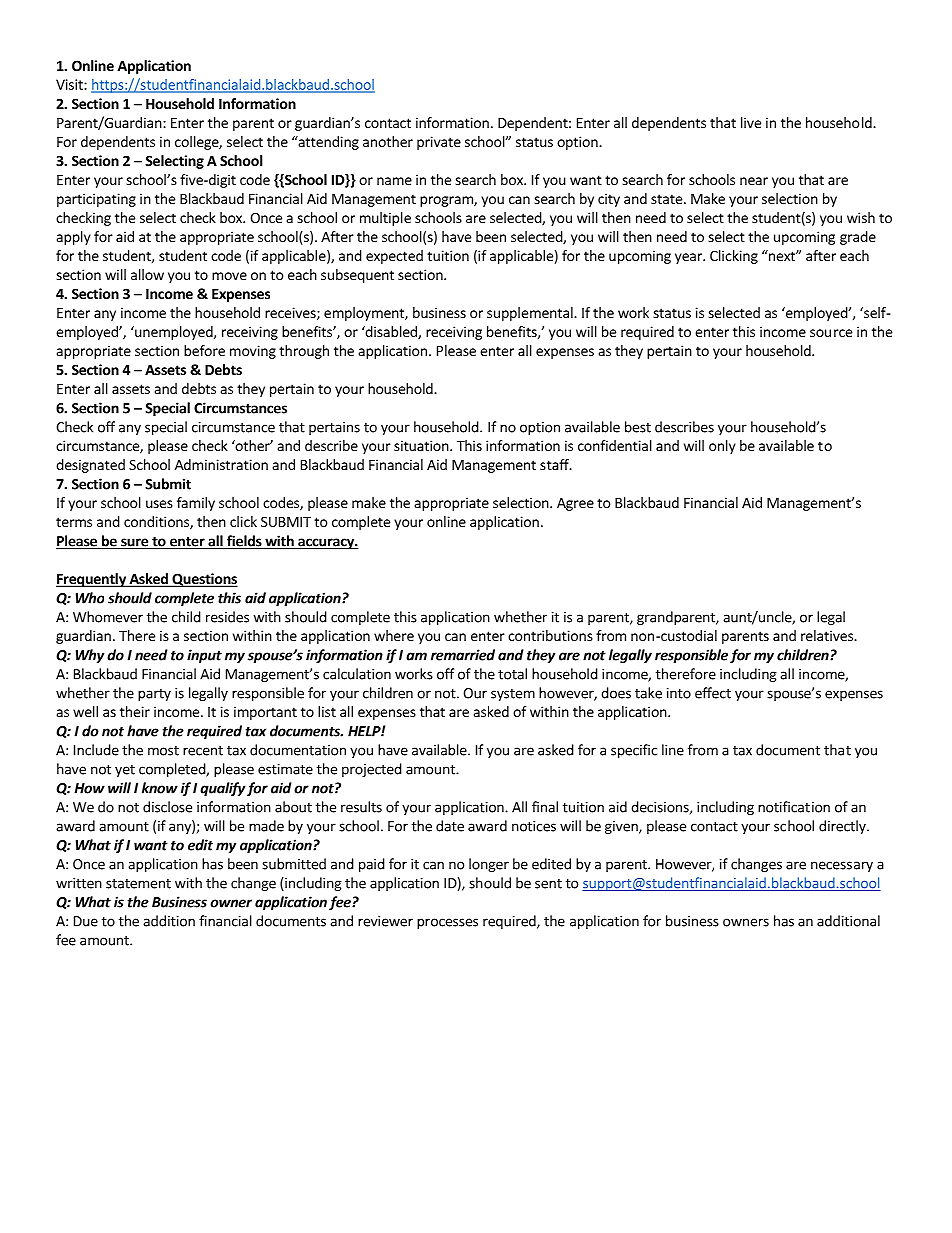  I want to click on private, so click(439, 143).
